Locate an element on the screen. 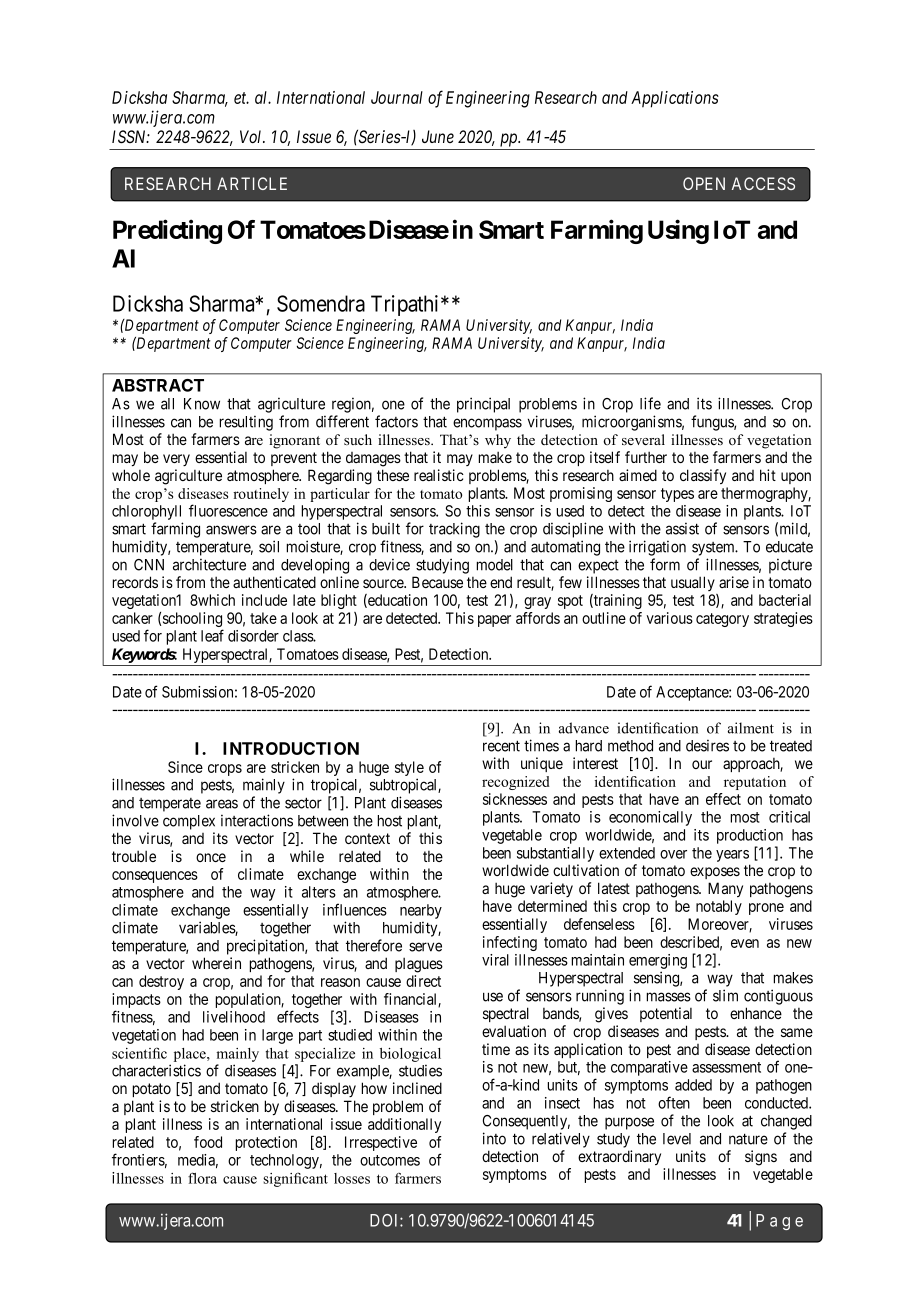  ARTICLE is located at coordinates (252, 183).
